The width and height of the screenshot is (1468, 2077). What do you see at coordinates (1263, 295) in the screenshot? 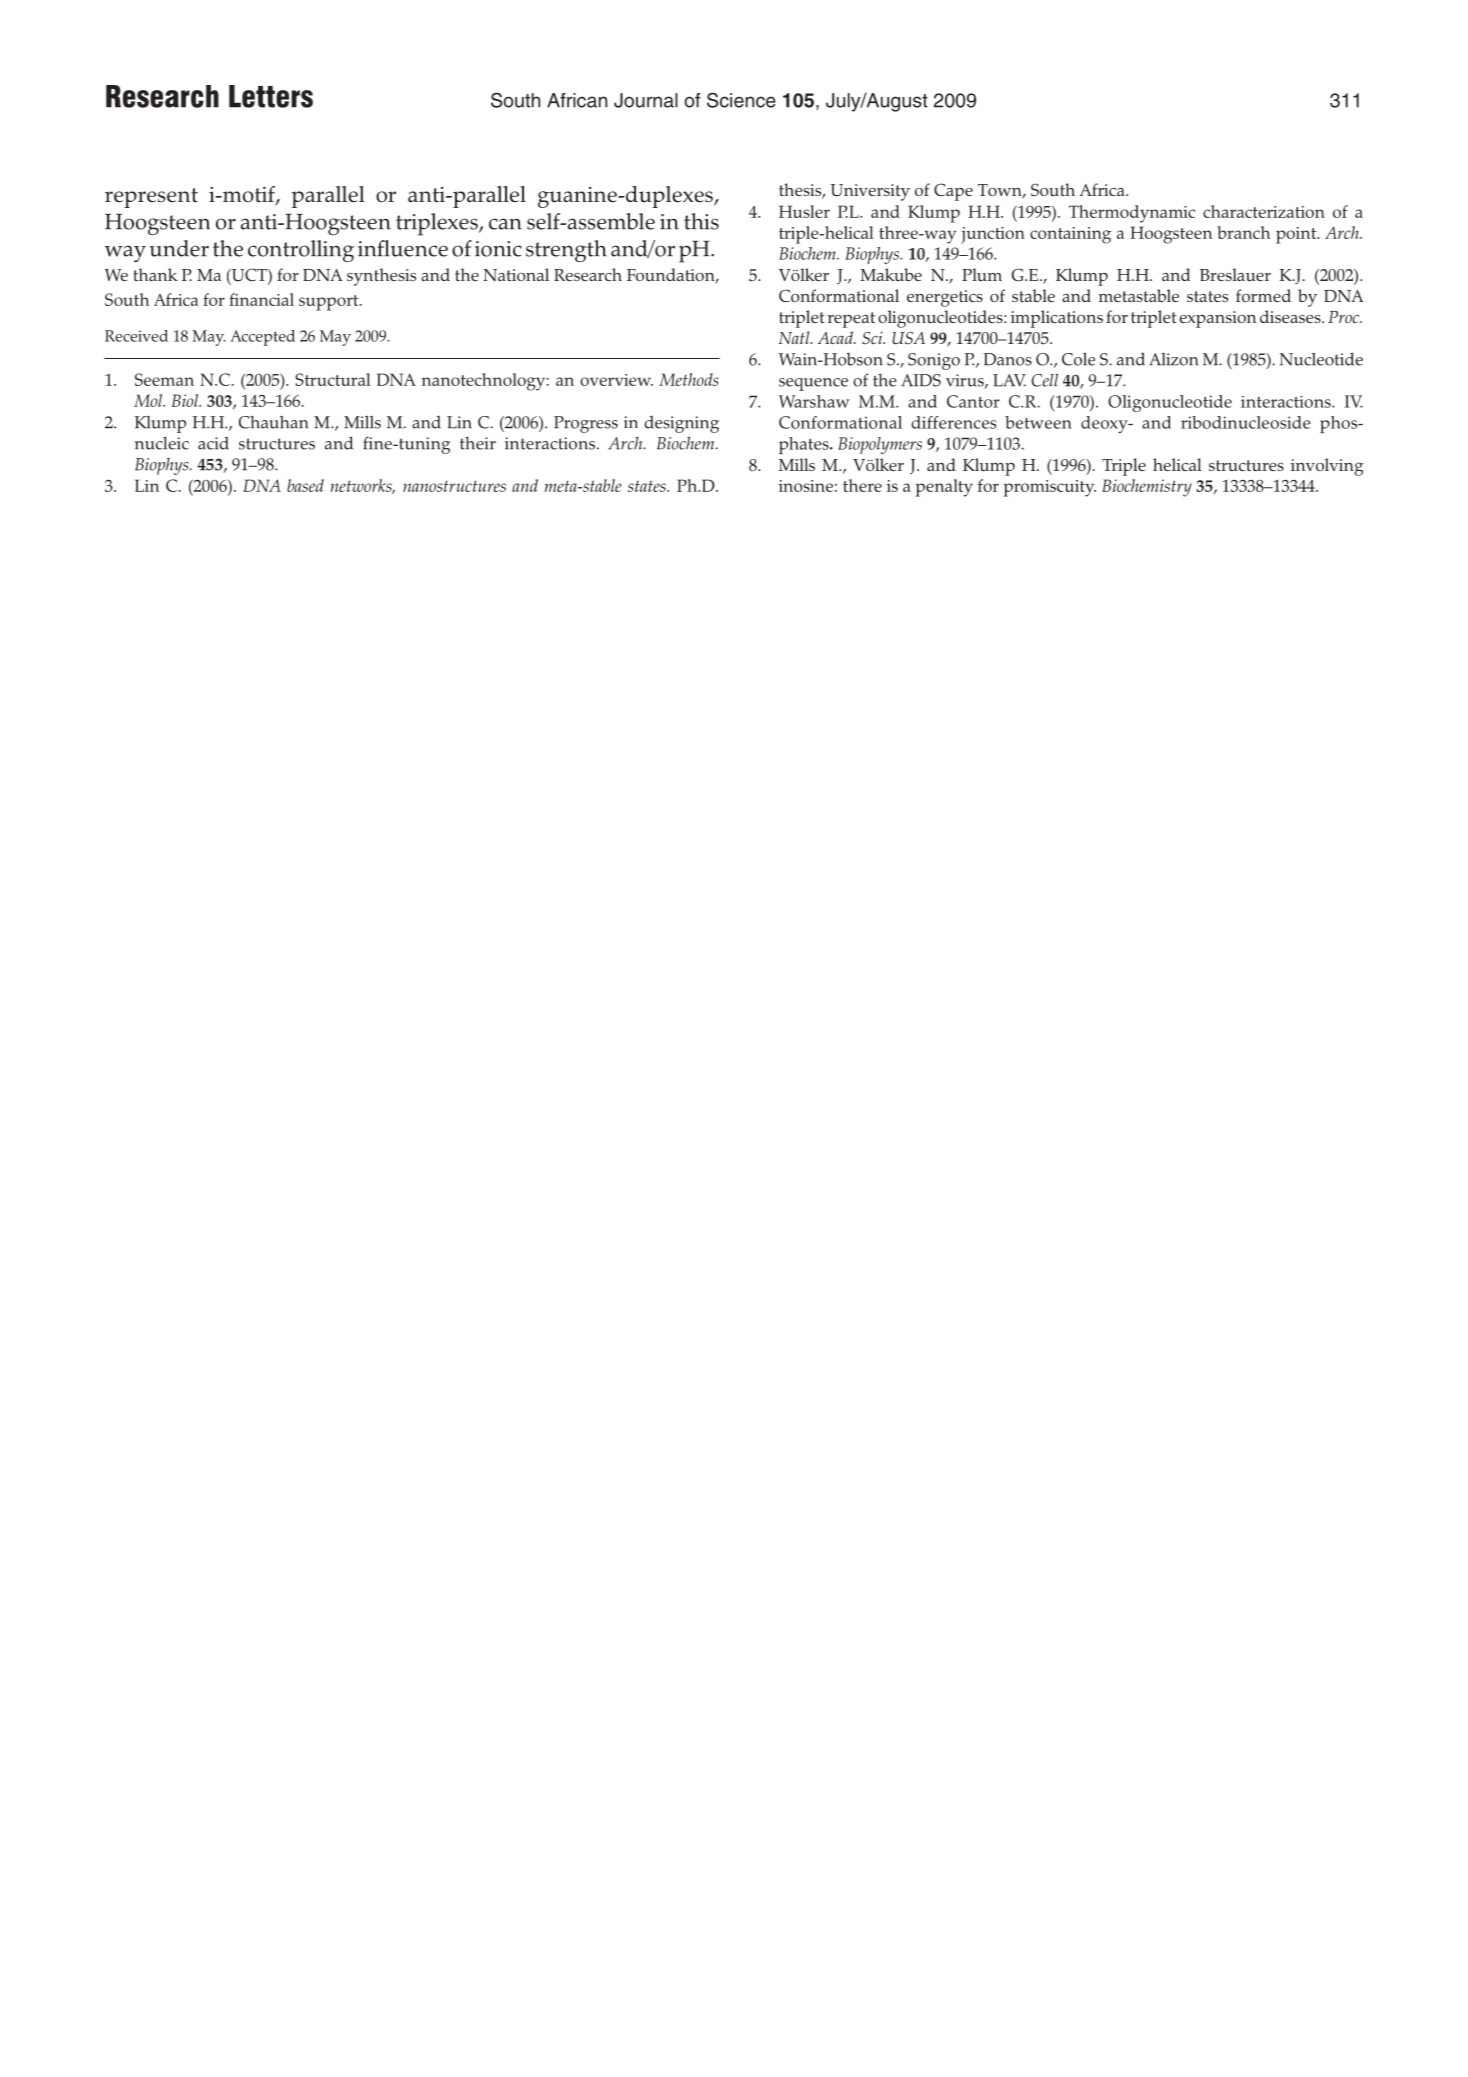
I see `formed` at bounding box center [1263, 295].
